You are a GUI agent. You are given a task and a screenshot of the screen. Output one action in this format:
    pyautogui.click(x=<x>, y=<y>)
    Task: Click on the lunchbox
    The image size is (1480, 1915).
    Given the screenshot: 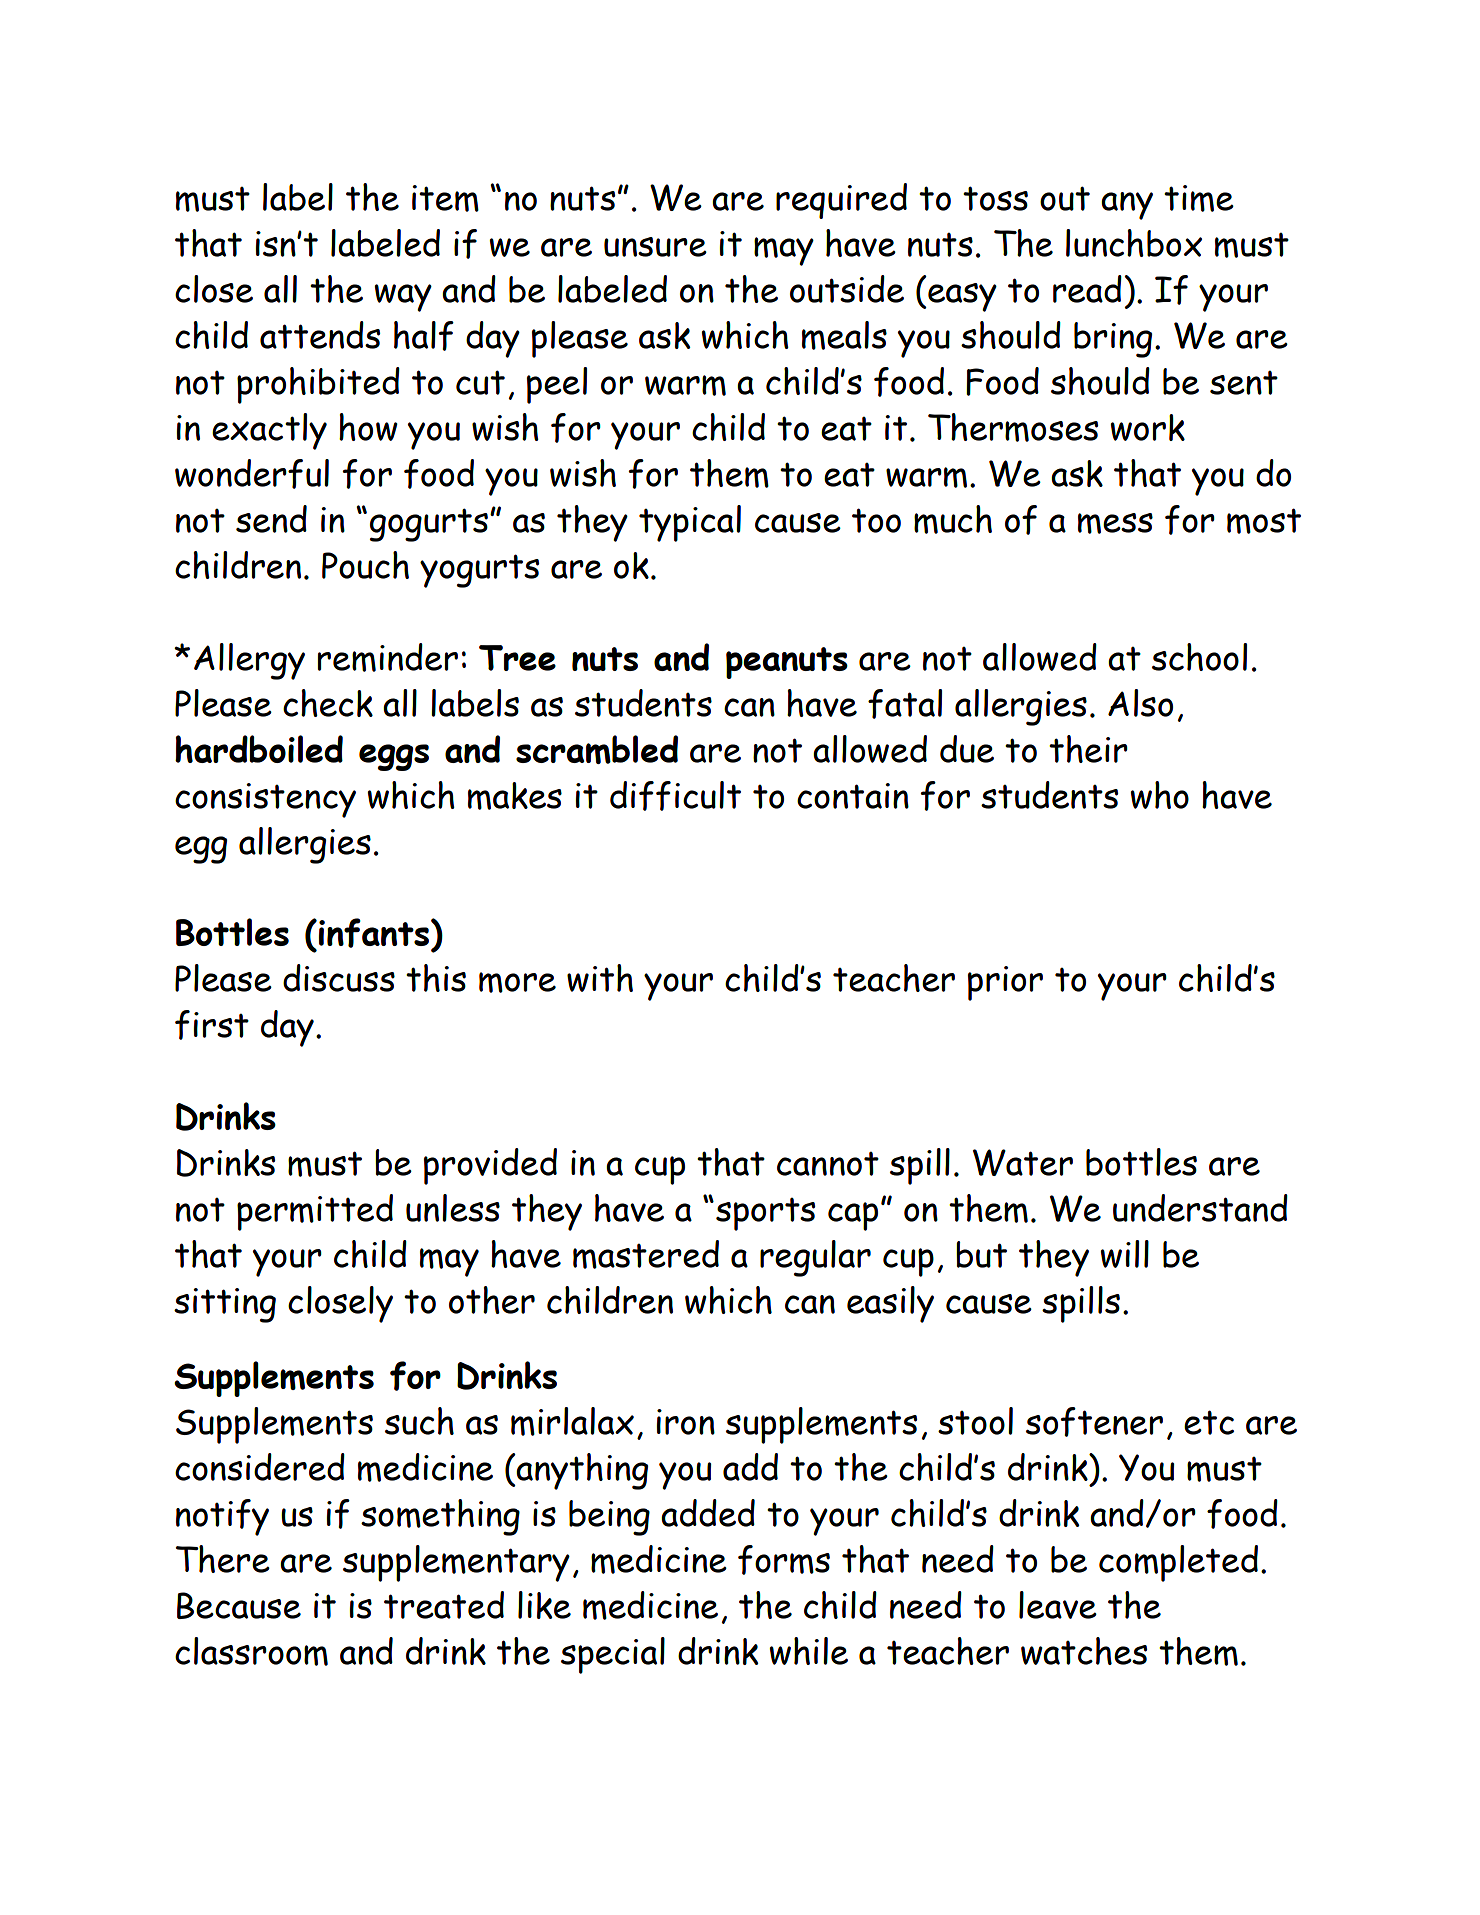 What is the action you would take?
    pyautogui.click(x=1134, y=243)
